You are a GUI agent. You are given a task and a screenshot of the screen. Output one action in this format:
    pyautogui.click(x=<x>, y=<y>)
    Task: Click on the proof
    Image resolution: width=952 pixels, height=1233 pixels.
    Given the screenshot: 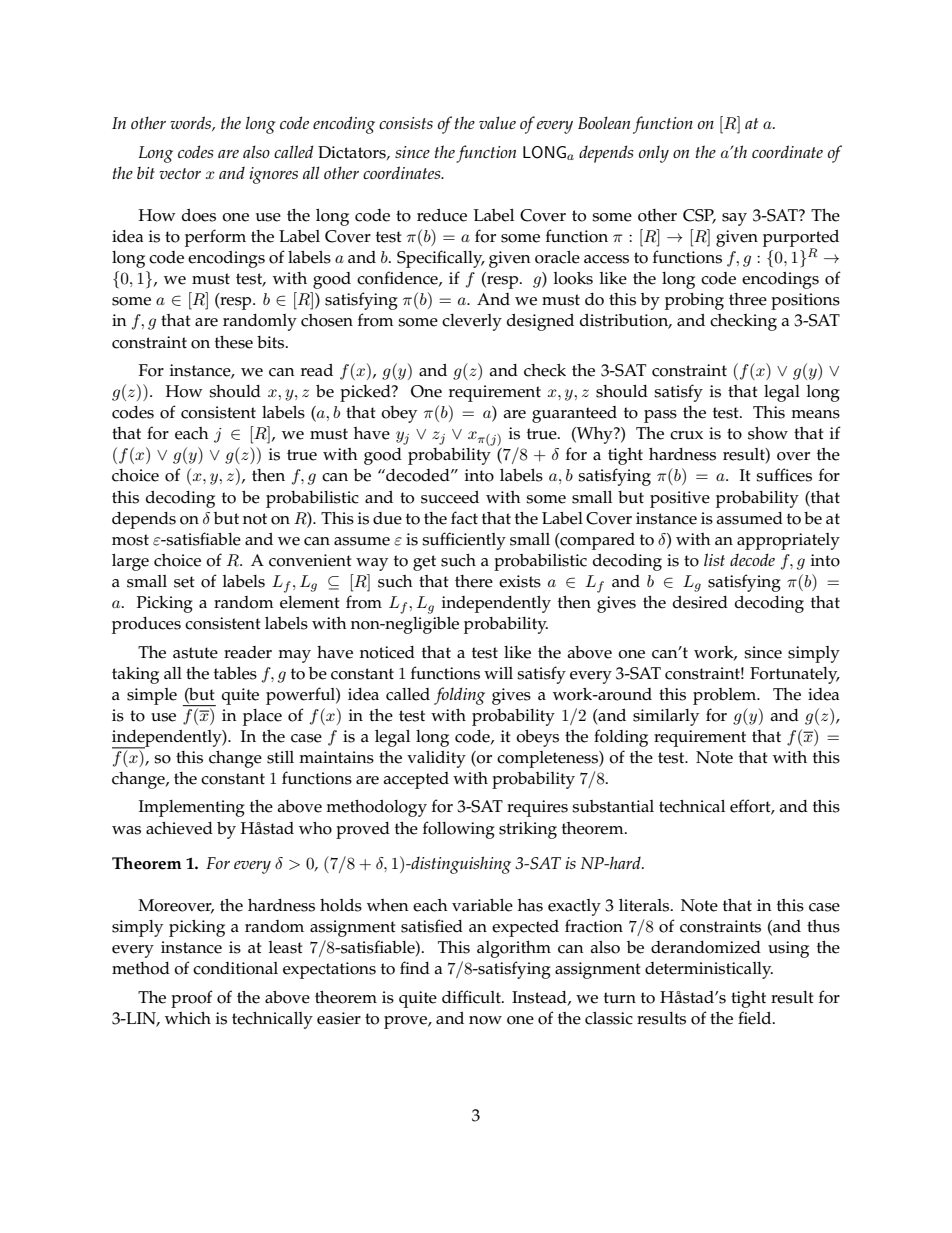 What is the action you would take?
    pyautogui.click(x=192, y=999)
